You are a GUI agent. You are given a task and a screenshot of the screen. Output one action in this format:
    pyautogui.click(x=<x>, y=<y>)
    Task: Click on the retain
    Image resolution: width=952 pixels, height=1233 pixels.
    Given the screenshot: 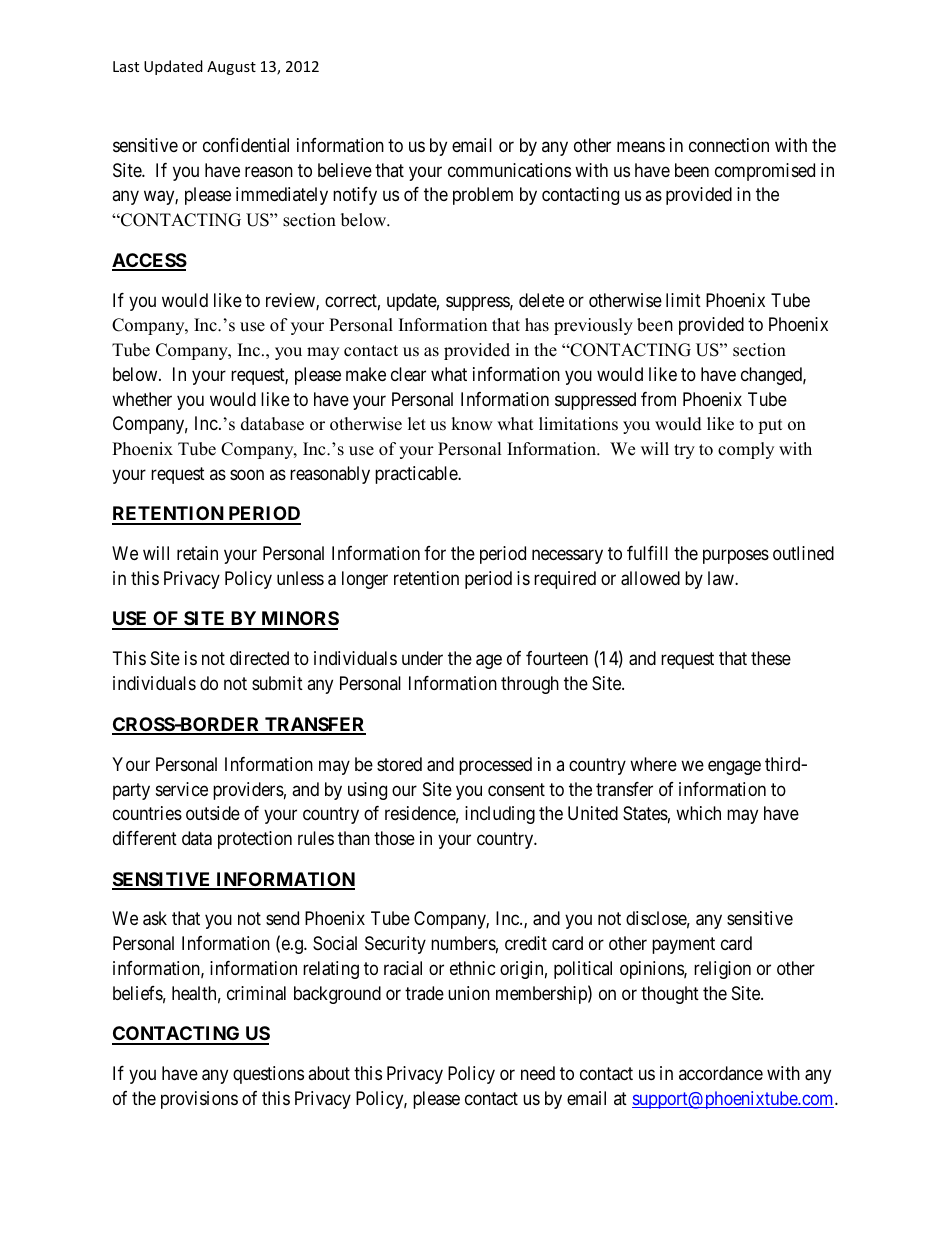 What is the action you would take?
    pyautogui.click(x=197, y=553)
